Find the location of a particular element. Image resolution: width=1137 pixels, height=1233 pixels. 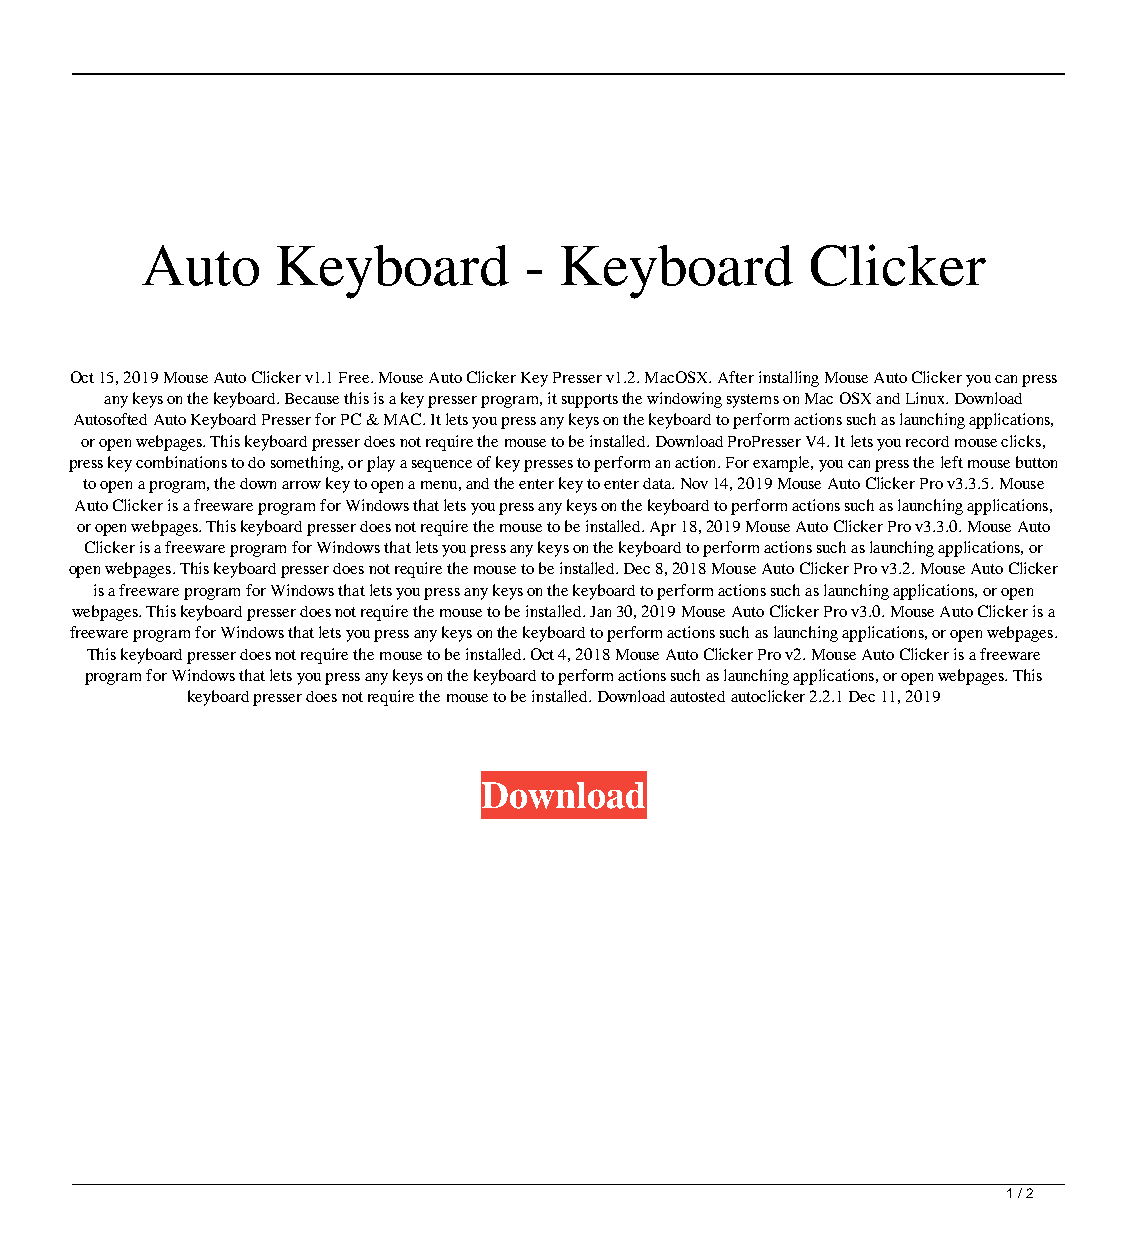

data is located at coordinates (658, 483).
